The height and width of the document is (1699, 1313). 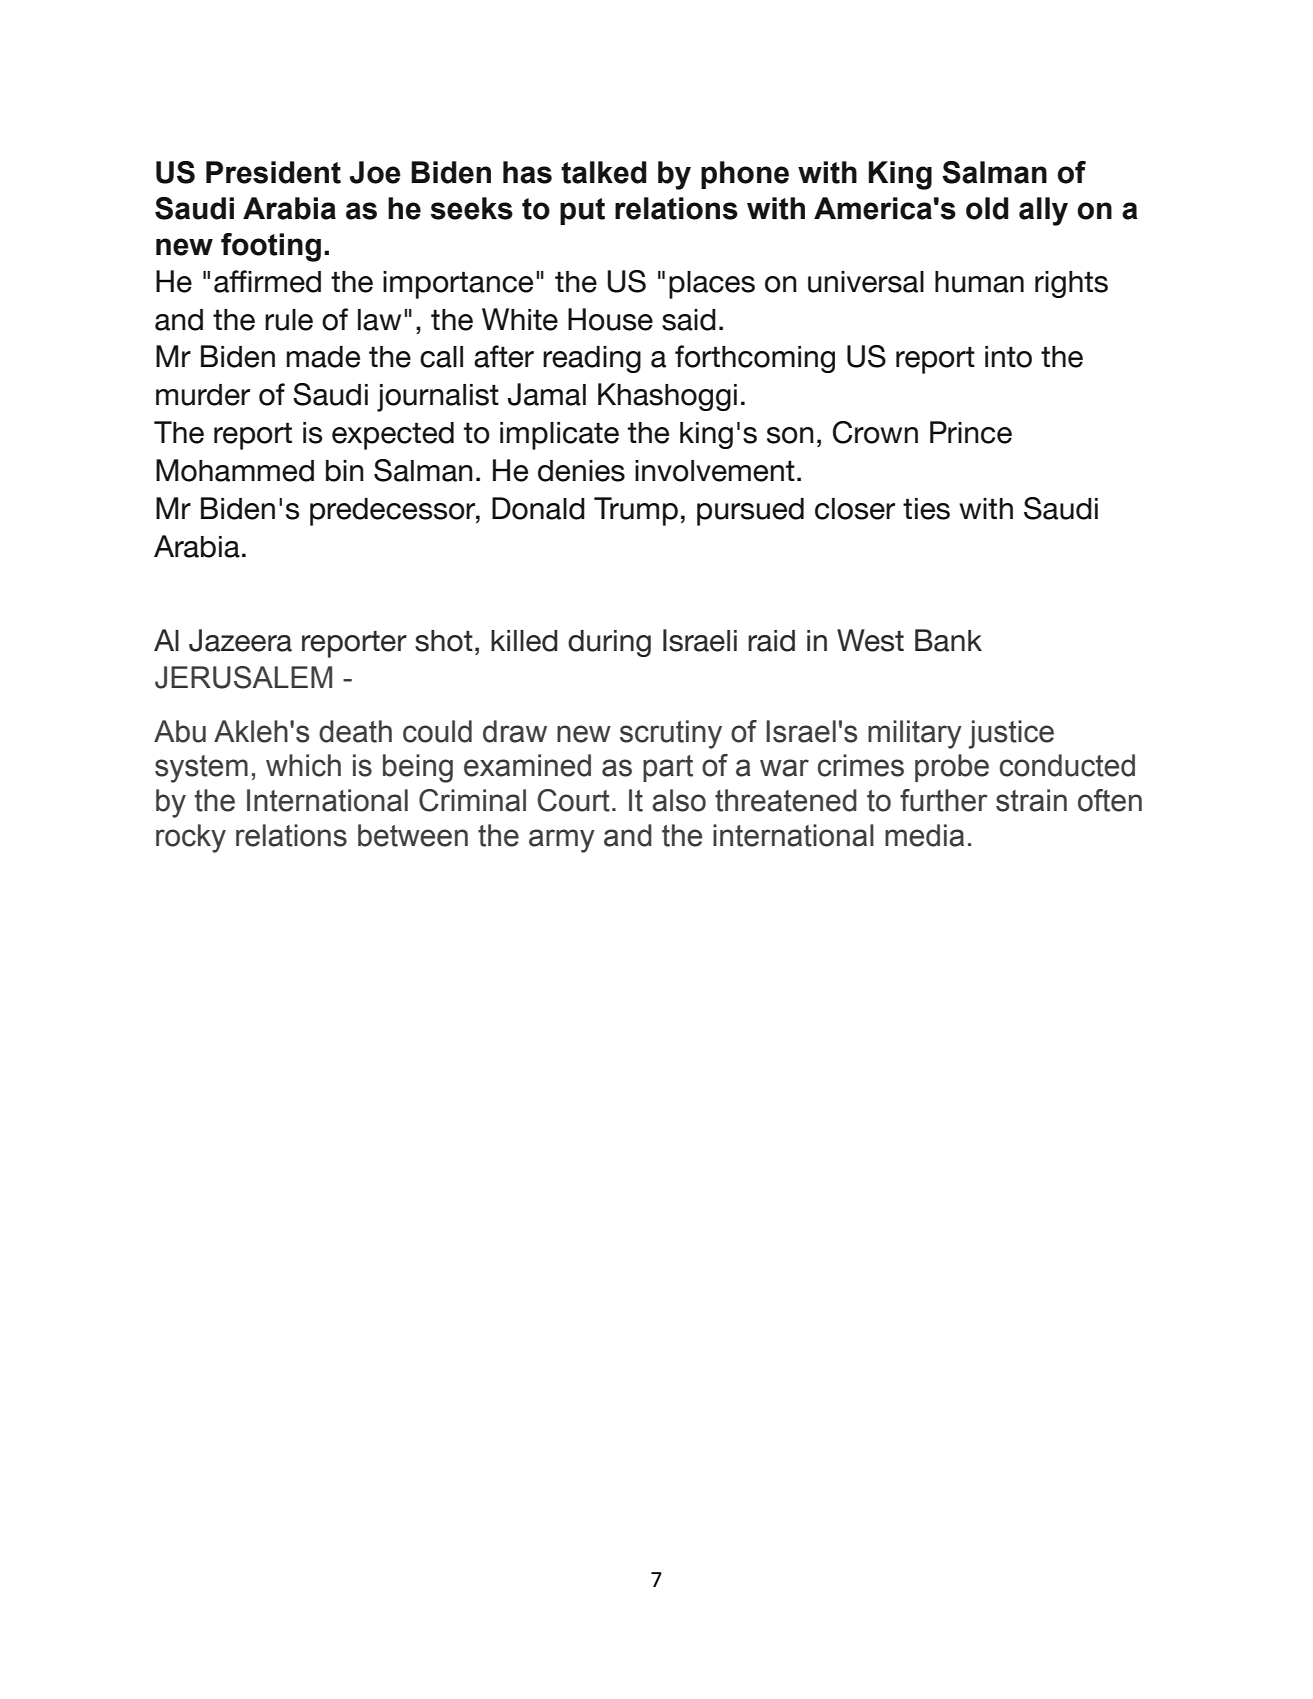 What do you see at coordinates (273, 172) in the document?
I see `President` at bounding box center [273, 172].
